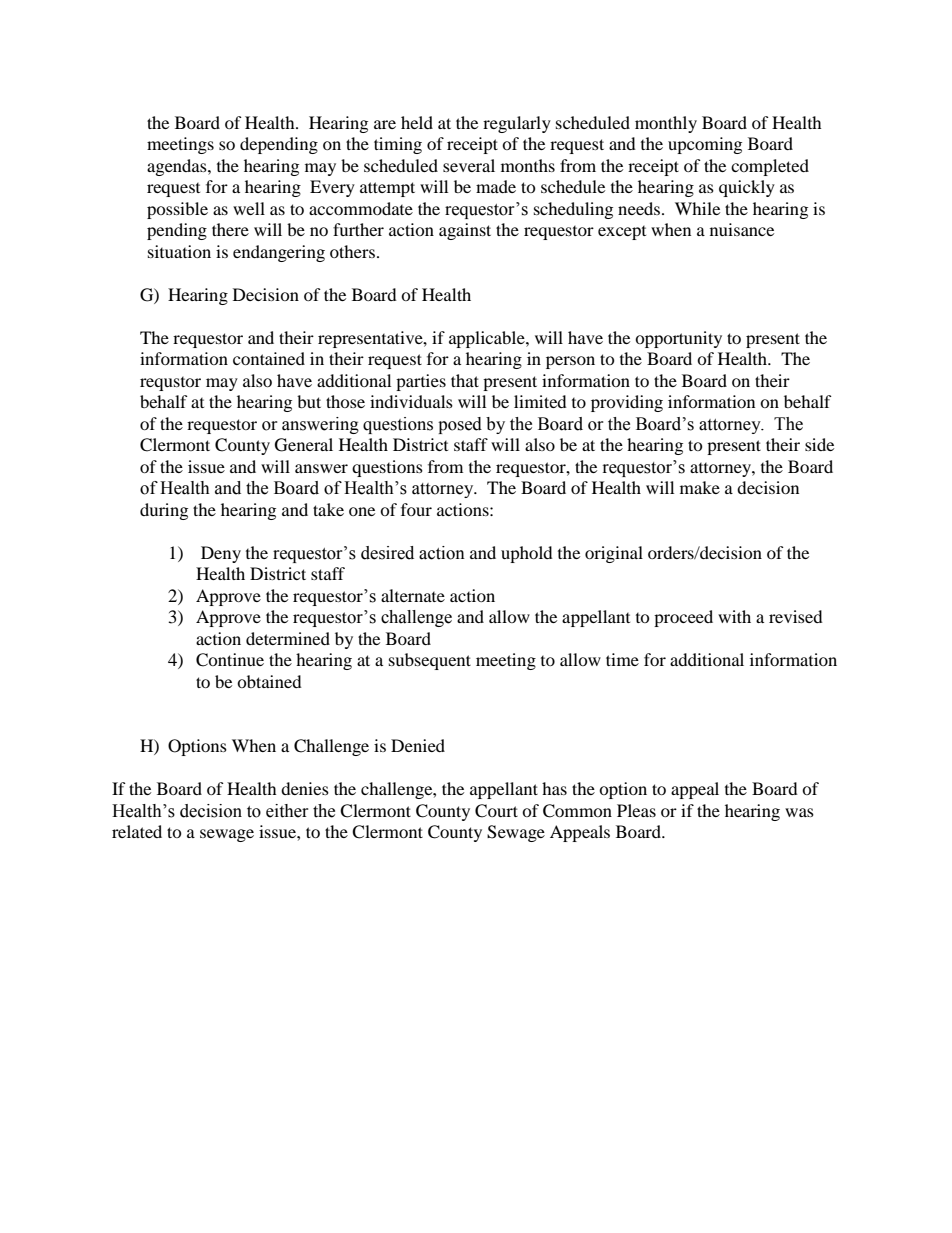  I want to click on but, so click(309, 401).
